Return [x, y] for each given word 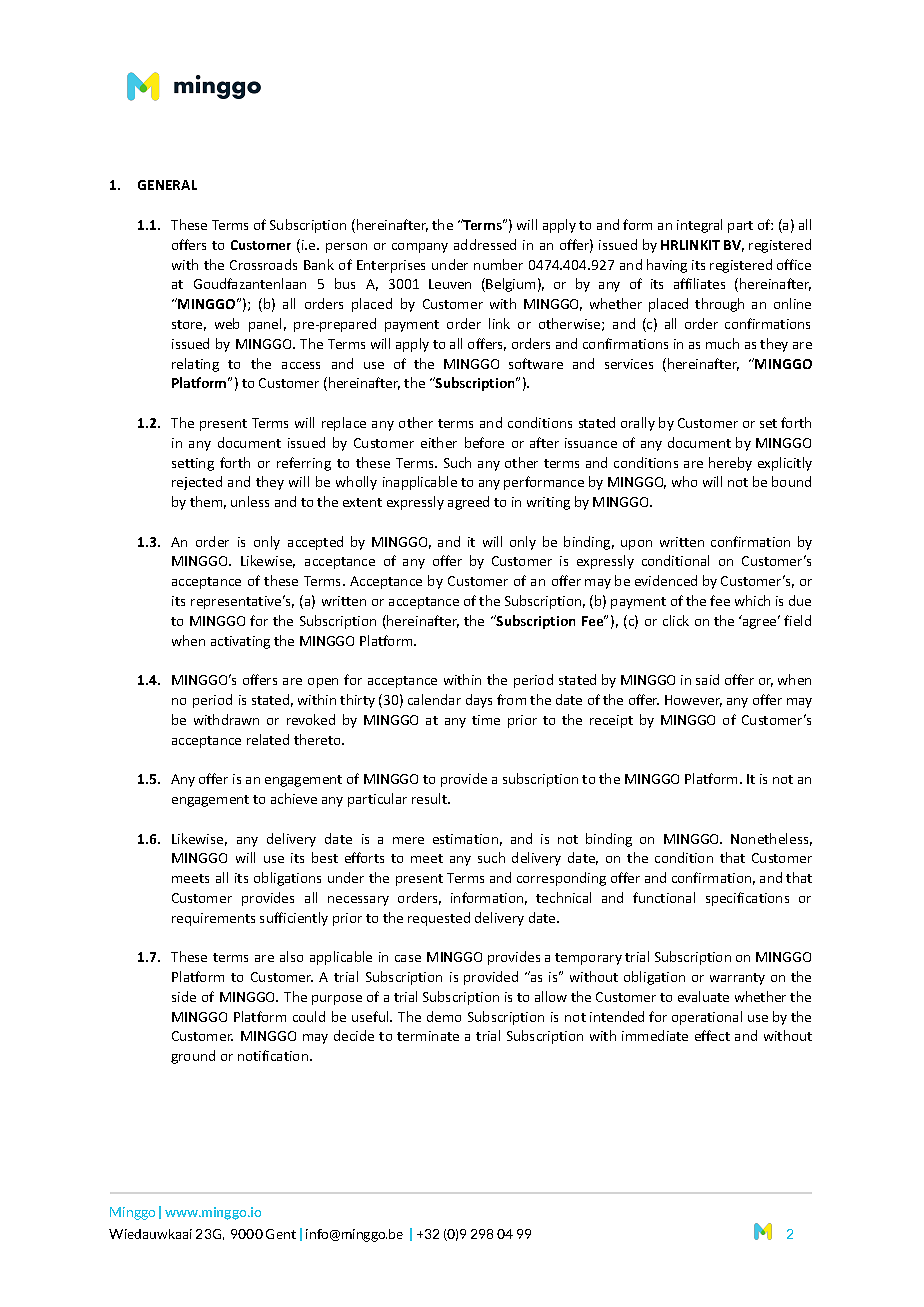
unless [250, 501]
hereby [730, 464]
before [484, 442]
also [291, 956]
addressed [485, 244]
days [479, 701]
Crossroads [263, 264]
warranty [737, 979]
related [268, 739]
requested [439, 919]
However [693, 701]
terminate [428, 1036]
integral [699, 226]
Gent [281, 1234]
